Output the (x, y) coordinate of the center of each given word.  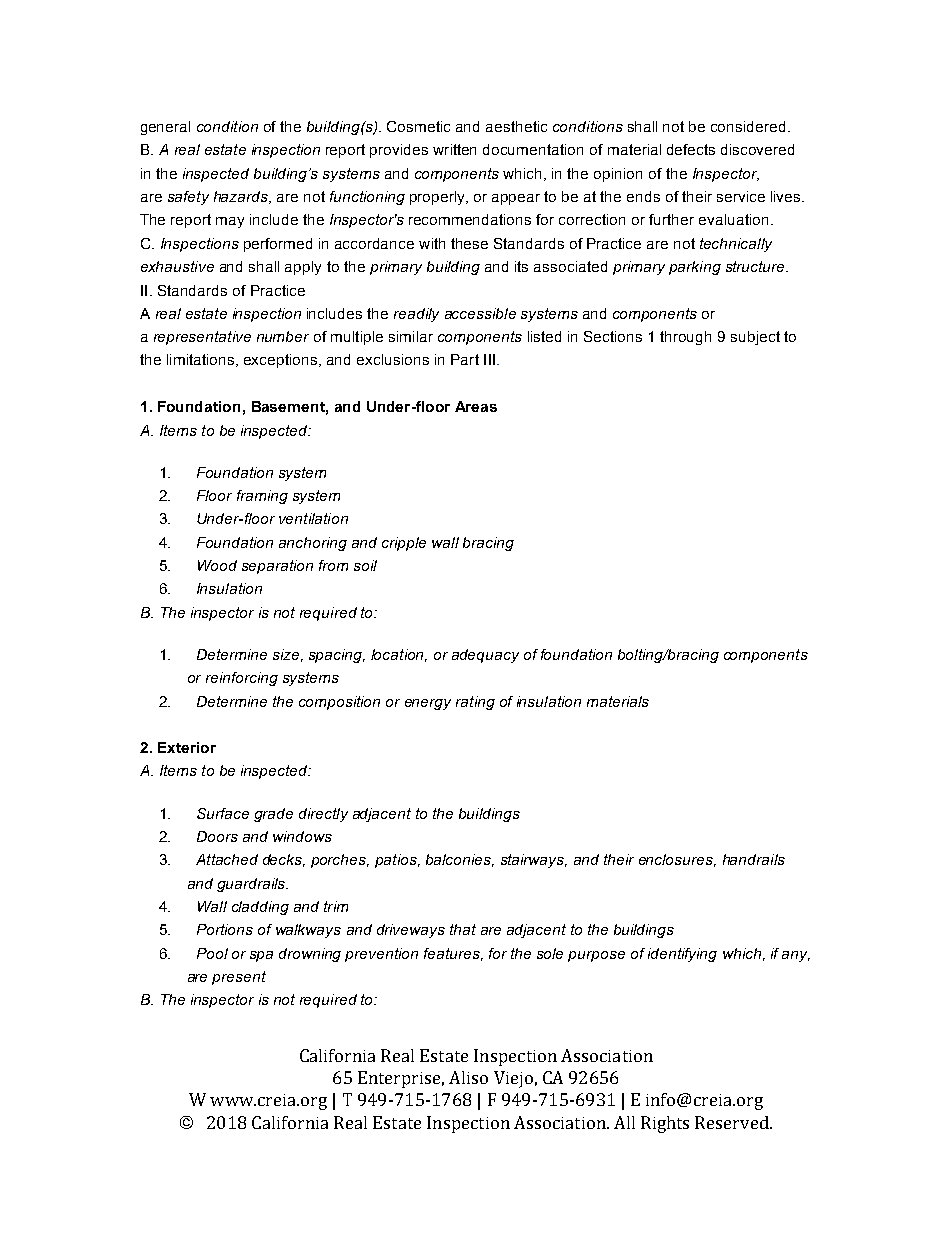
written (454, 149)
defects (691, 149)
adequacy (485, 656)
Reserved (733, 1122)
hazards (242, 197)
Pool (212, 953)
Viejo (513, 1079)
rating (475, 703)
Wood (217, 565)
